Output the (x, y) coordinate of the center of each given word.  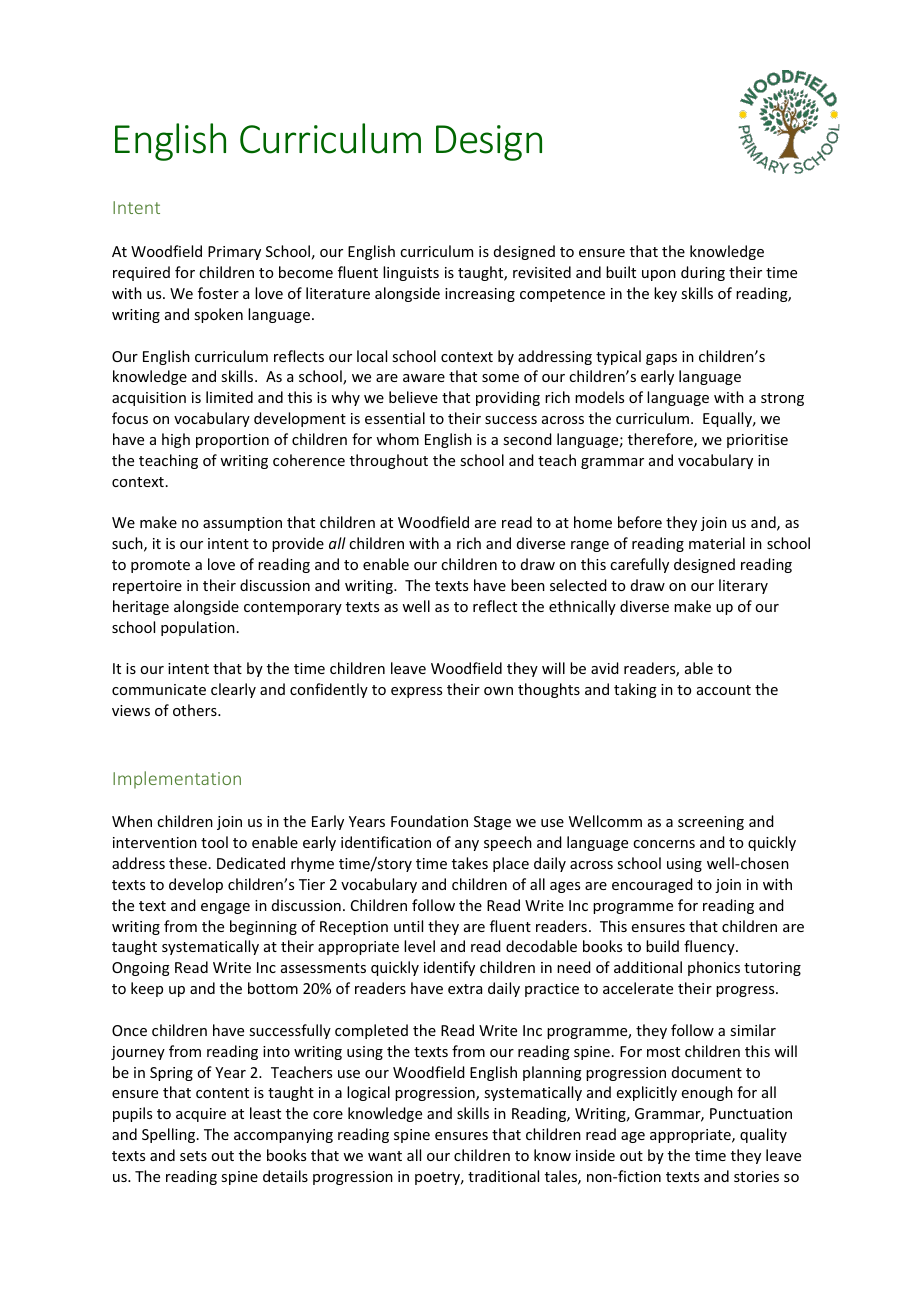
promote (160, 566)
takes (470, 863)
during (703, 273)
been (528, 585)
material (717, 543)
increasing (480, 295)
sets (193, 1156)
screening (711, 823)
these (188, 863)
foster (218, 293)
